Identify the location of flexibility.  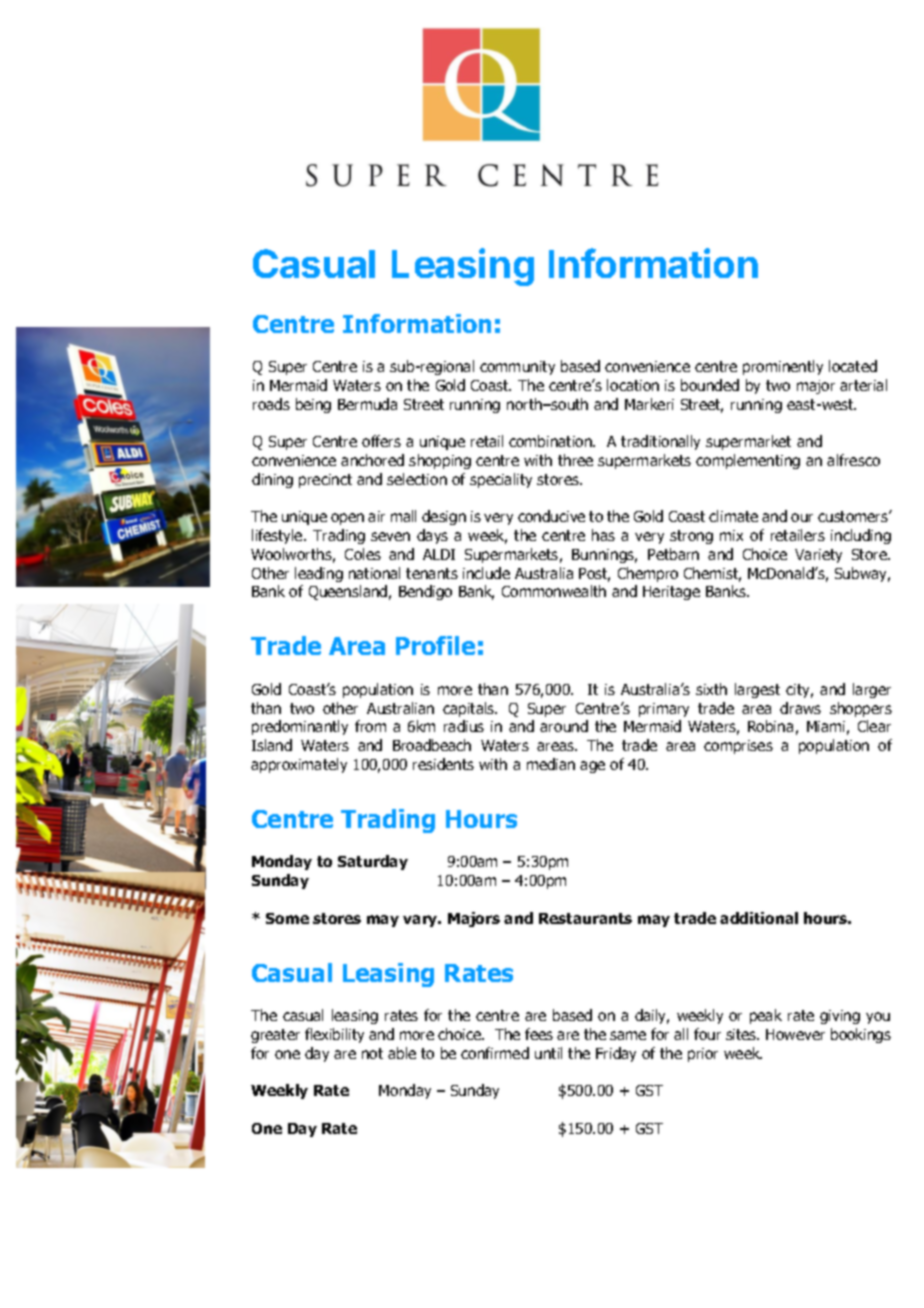
(334, 1035).
